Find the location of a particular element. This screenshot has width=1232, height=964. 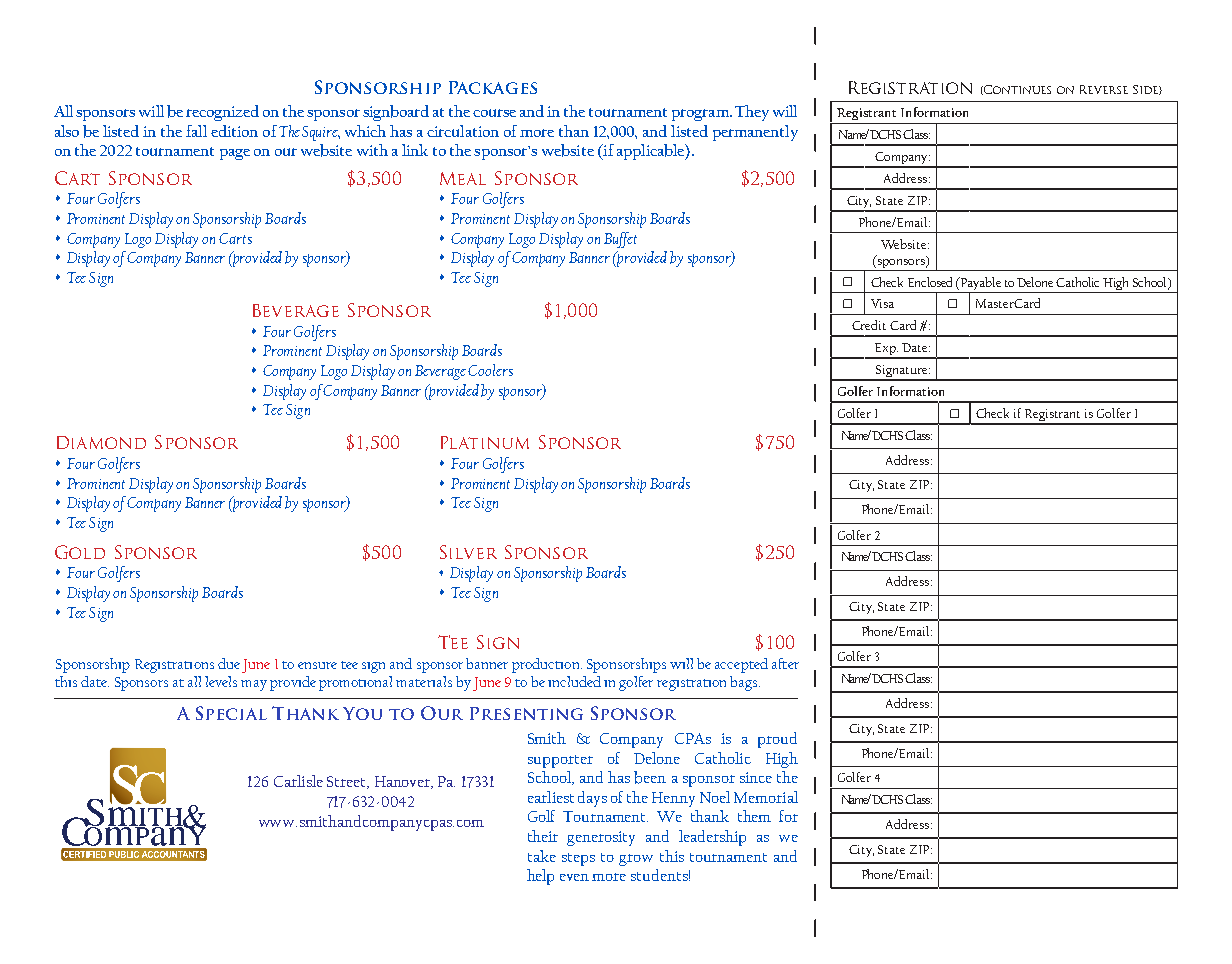

due is located at coordinates (229, 663).
